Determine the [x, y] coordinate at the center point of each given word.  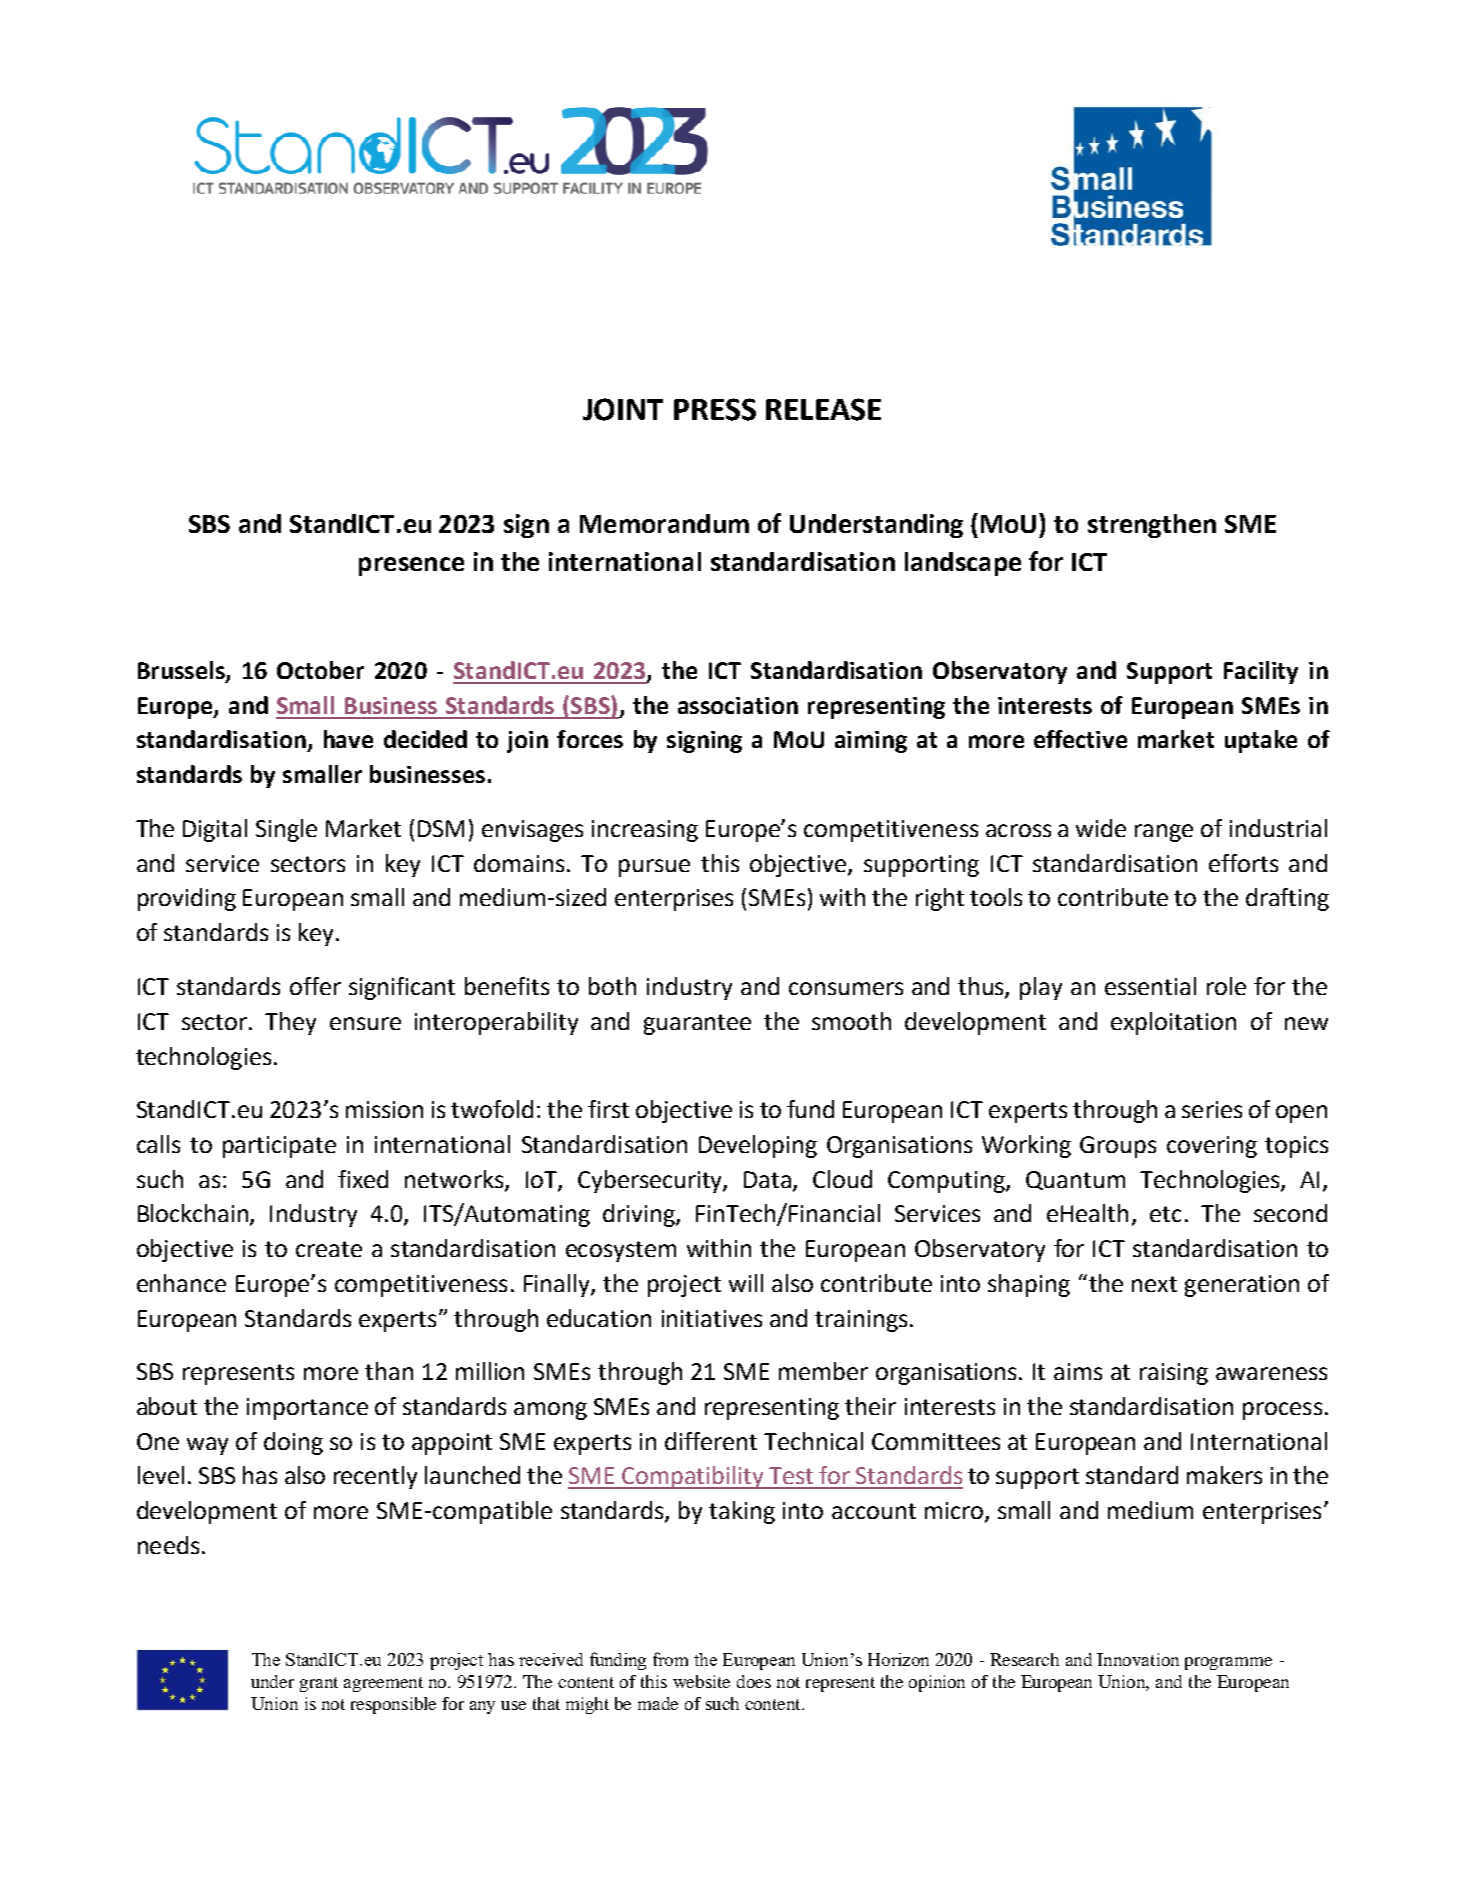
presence [411, 566]
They [290, 1023]
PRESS [715, 409]
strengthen [1152, 526]
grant [319, 1684]
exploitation [1173, 1023]
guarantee [697, 1024]
